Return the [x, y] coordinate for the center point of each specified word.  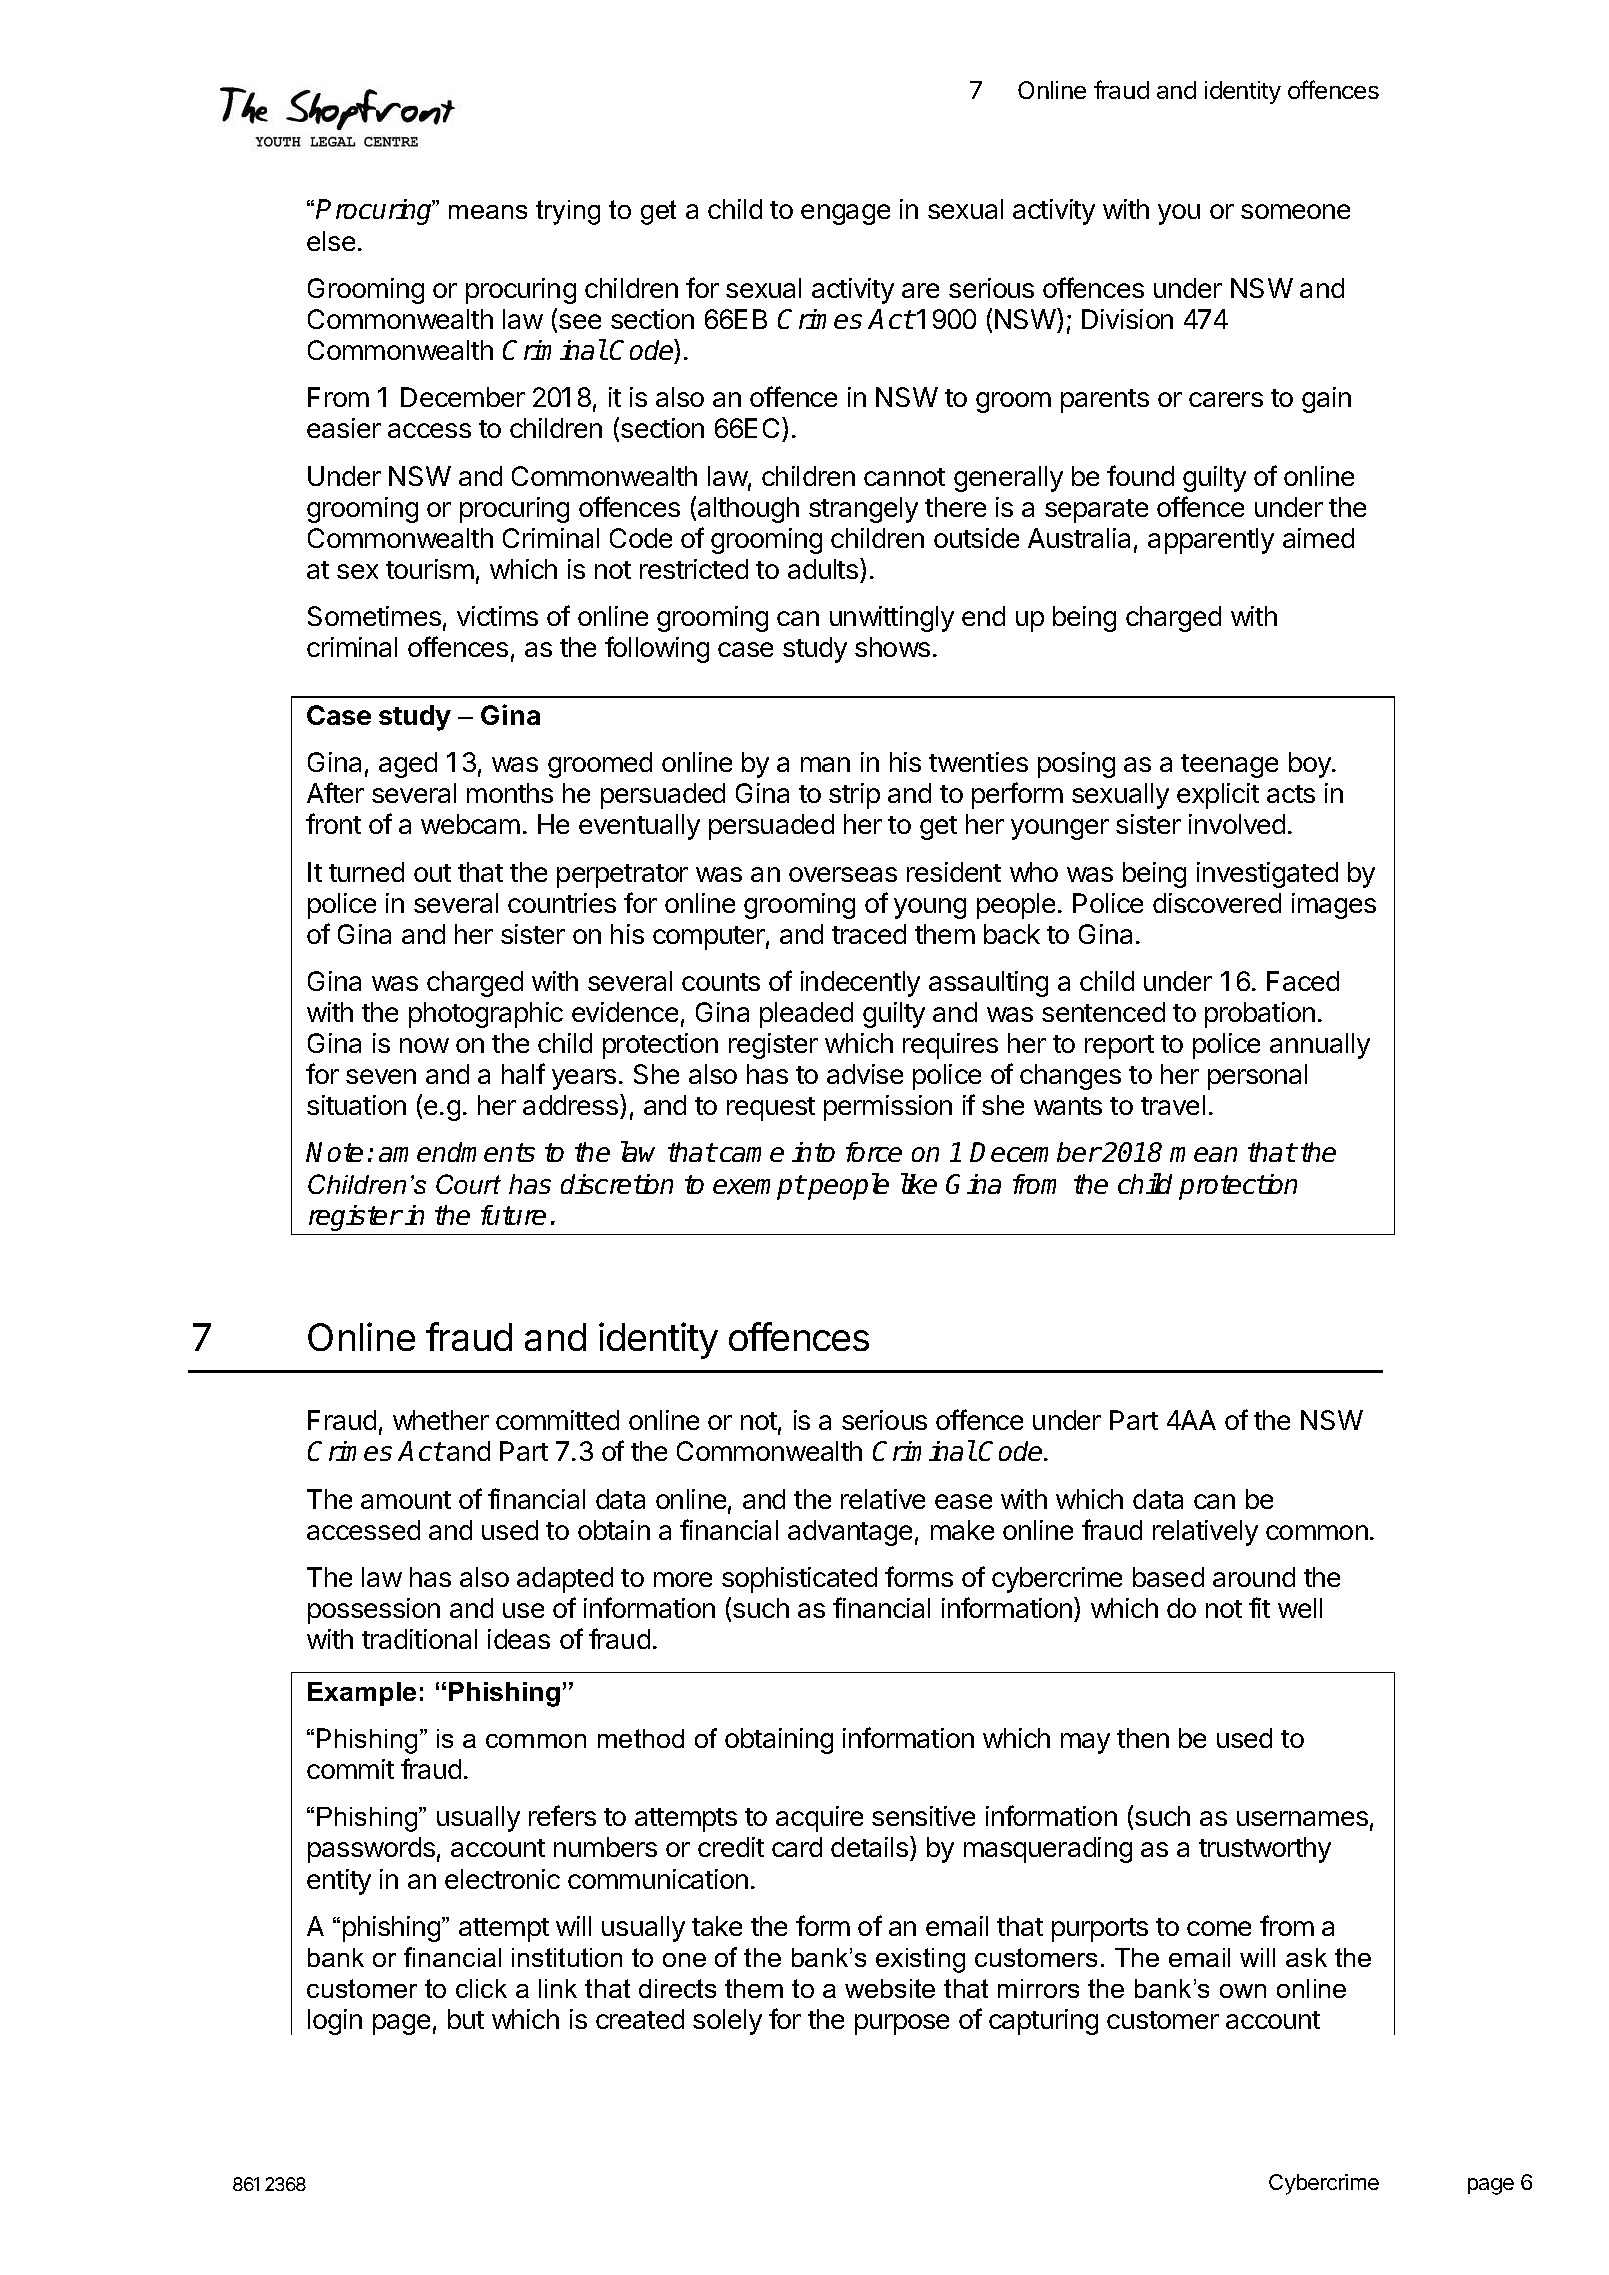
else [331, 241]
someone [1295, 211]
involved [1237, 824]
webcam [470, 824]
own [1243, 1991]
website [890, 1988]
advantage [850, 1533]
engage [845, 214]
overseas [843, 874]
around [1254, 1577]
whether [441, 1420]
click [481, 1988]
